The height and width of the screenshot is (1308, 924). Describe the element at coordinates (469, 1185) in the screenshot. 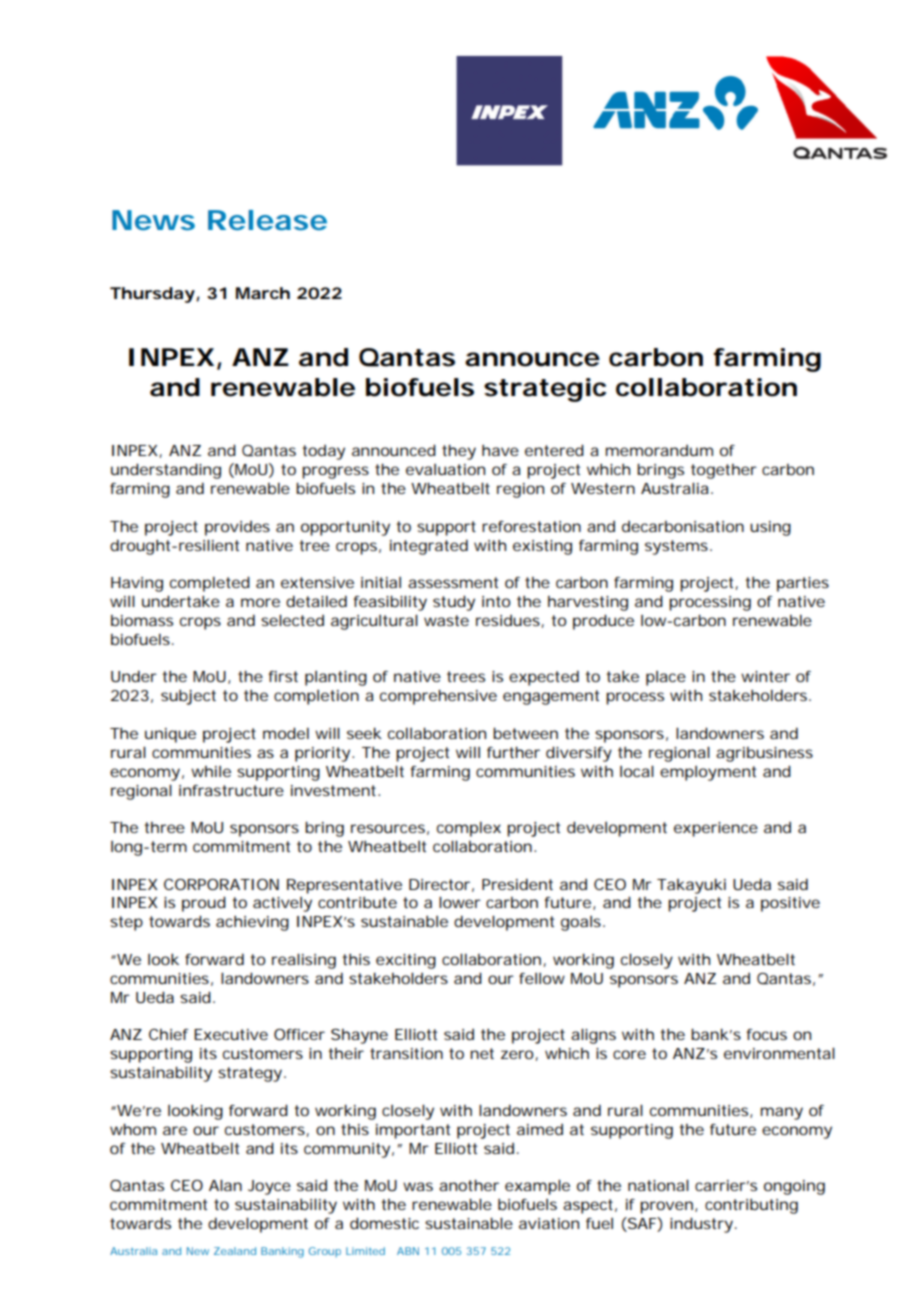

I see `another` at that location.
